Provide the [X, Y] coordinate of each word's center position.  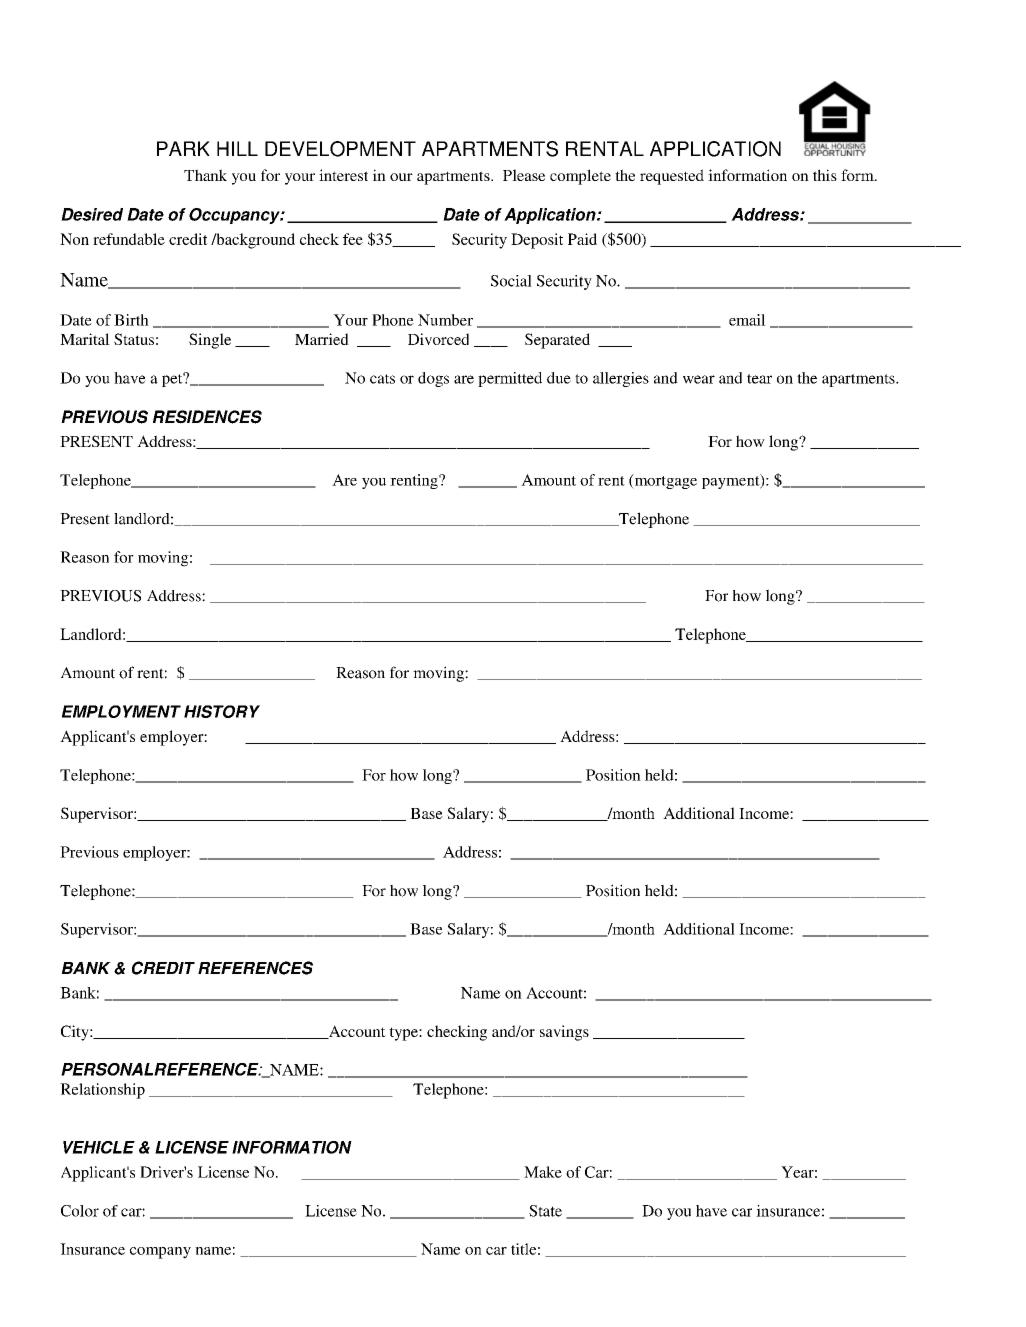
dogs [433, 379]
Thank [205, 175]
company [160, 1253]
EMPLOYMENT [121, 711]
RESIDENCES [207, 417]
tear [759, 379]
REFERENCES [255, 968]
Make [543, 1172]
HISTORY [222, 711]
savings [564, 1033]
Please [524, 175]
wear [699, 379]
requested [672, 177]
